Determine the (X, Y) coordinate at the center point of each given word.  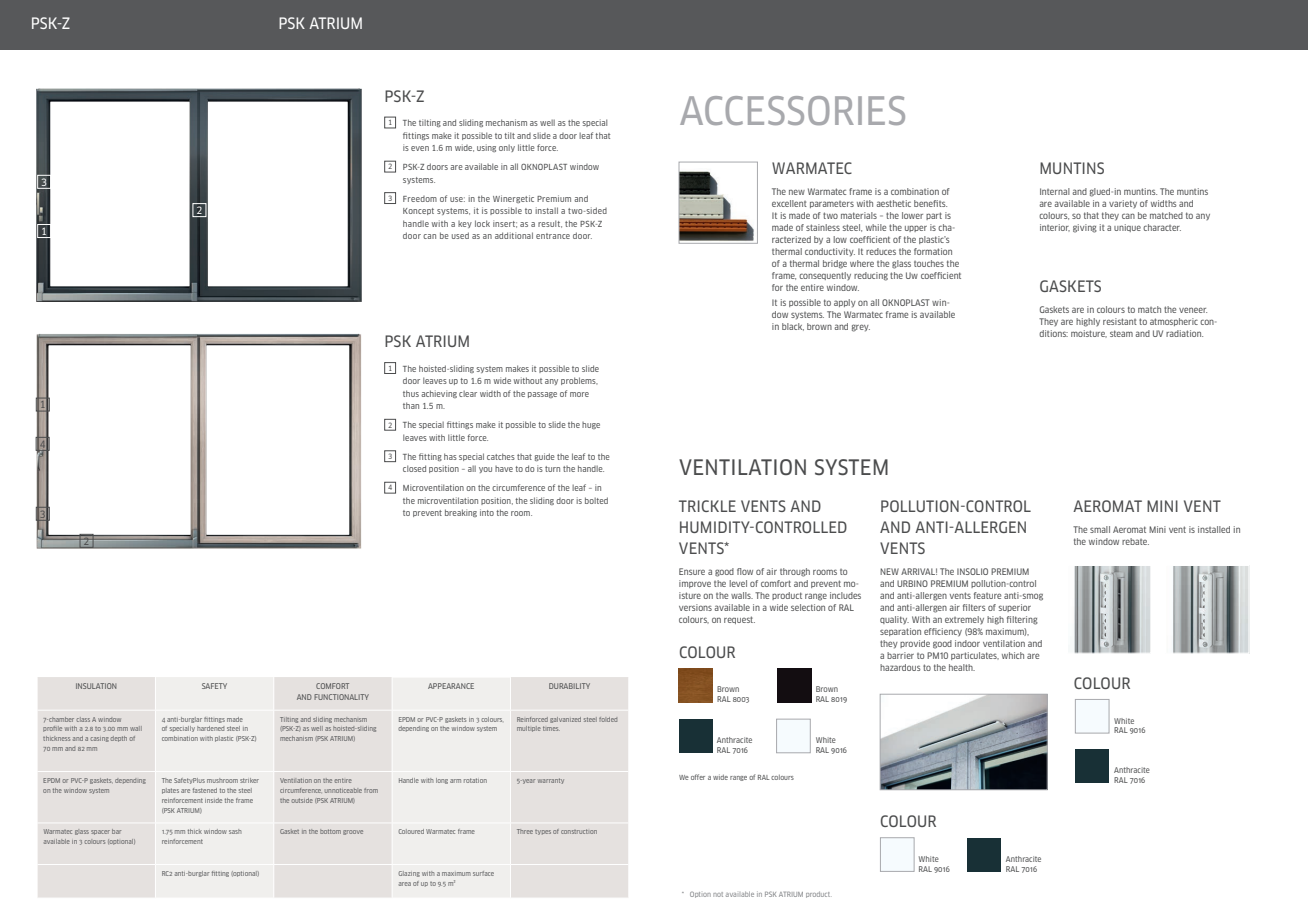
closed (414, 468)
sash (235, 831)
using (486, 148)
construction (579, 831)
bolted (596, 500)
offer (698, 777)
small (1100, 529)
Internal (1055, 191)
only (507, 148)
